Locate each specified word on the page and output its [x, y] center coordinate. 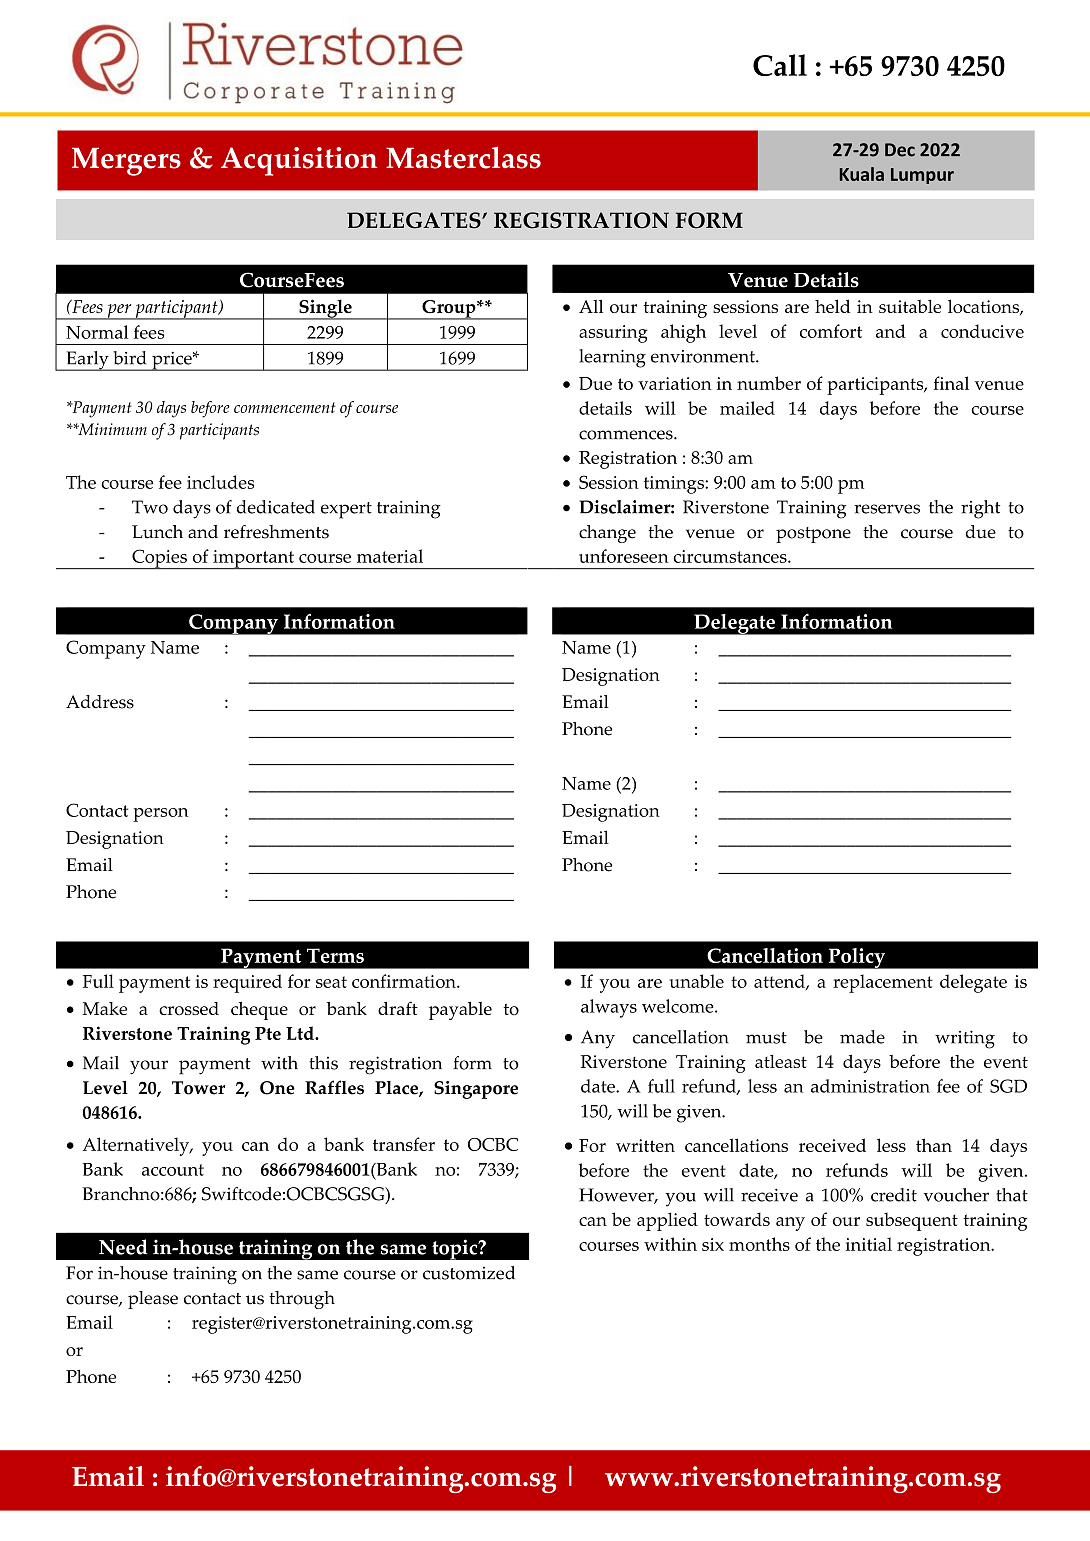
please [153, 1300]
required [247, 983]
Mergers [126, 161]
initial [869, 1244]
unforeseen [623, 556]
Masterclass [463, 157]
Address [100, 702]
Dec [900, 150]
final [951, 383]
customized [469, 1273]
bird [129, 358]
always [609, 1008]
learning [612, 358]
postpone [813, 535]
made [862, 1037]
